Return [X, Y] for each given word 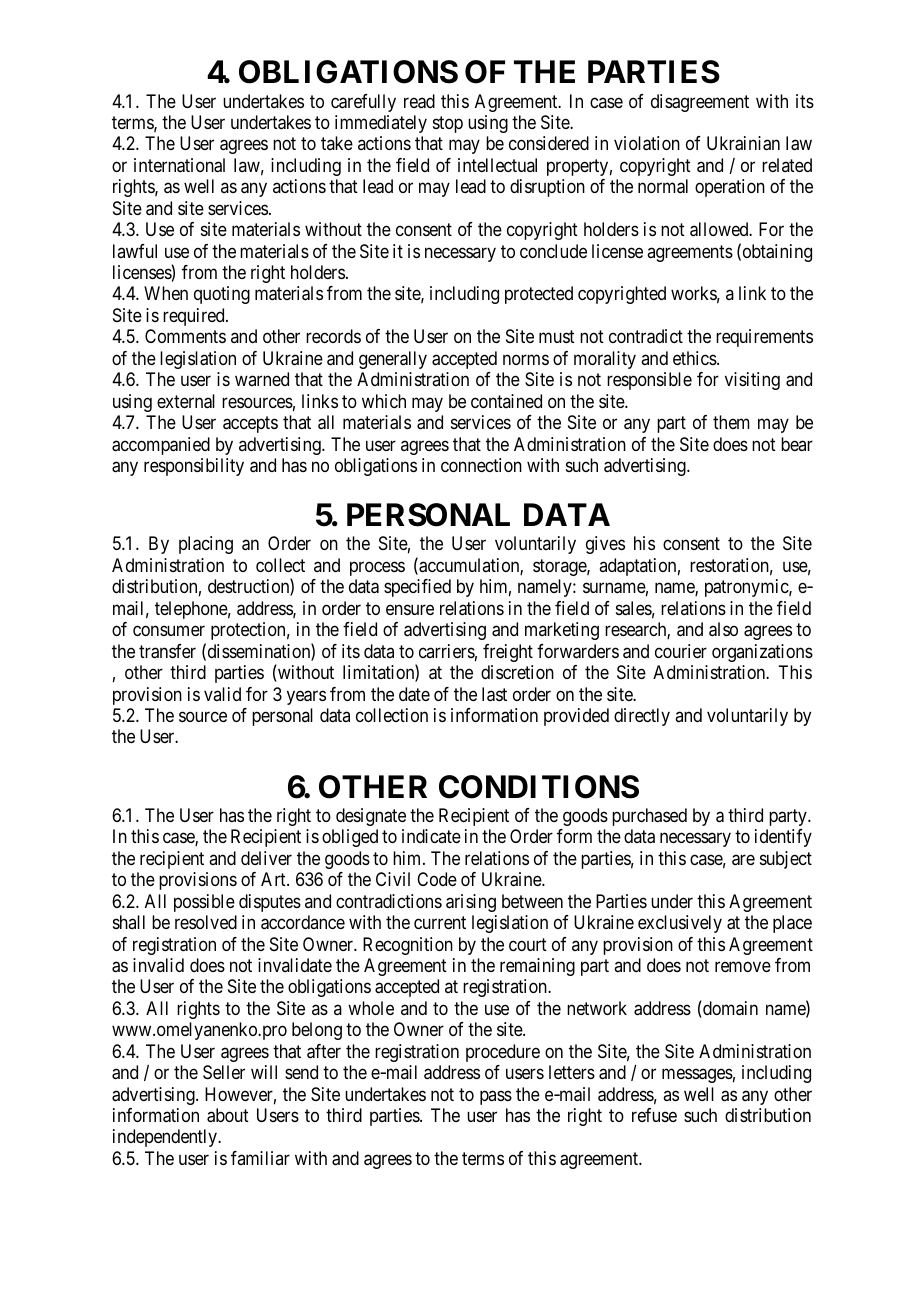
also [723, 629]
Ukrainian [743, 143]
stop [448, 124]
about [228, 1115]
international [179, 165]
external [186, 401]
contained [506, 401]
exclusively [680, 924]
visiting [752, 381]
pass [496, 1097]
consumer [169, 631]
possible [204, 903]
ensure [410, 609]
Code [437, 879]
